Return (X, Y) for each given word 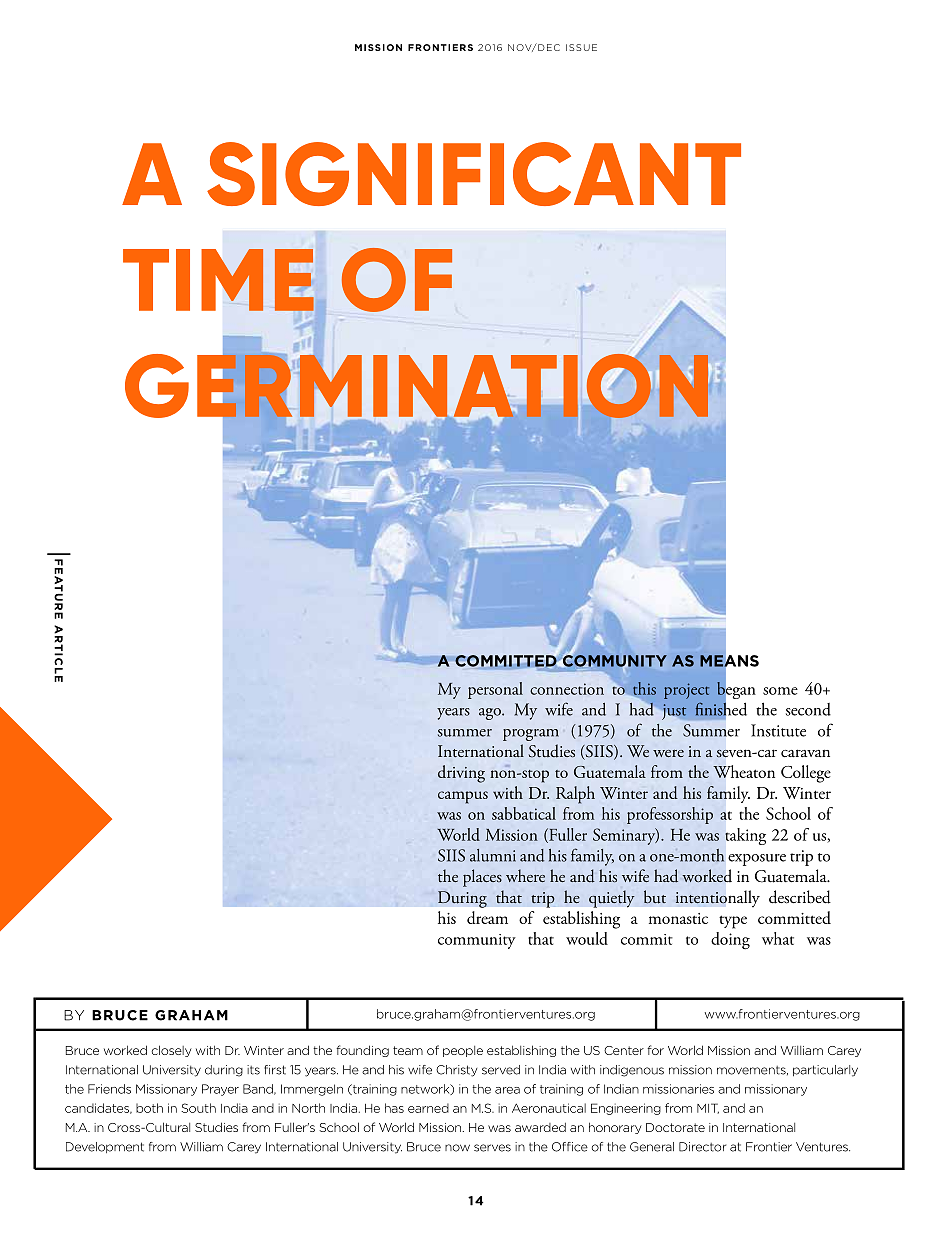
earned (428, 1108)
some (780, 691)
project (686, 691)
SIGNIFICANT (474, 174)
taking (745, 836)
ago (491, 714)
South (198, 1108)
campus (463, 797)
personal (495, 690)
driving (461, 774)
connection (567, 689)
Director (702, 1147)
